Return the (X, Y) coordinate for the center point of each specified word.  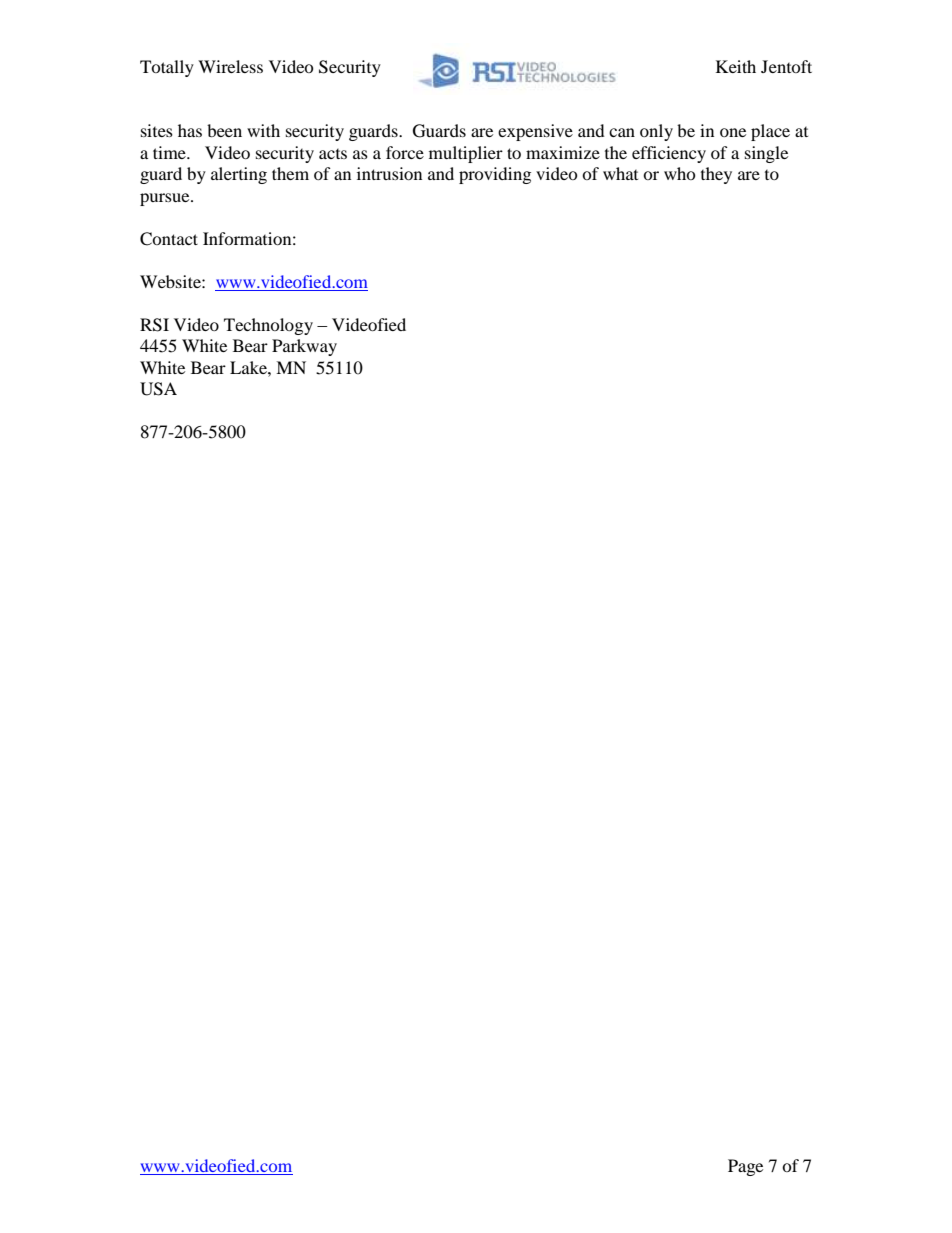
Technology (268, 326)
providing (495, 175)
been (224, 130)
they (716, 175)
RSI (154, 325)
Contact (169, 239)
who (680, 173)
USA (158, 389)
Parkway (304, 347)
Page (745, 1167)
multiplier (466, 154)
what (620, 173)
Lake (249, 367)
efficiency (669, 154)
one (733, 132)
